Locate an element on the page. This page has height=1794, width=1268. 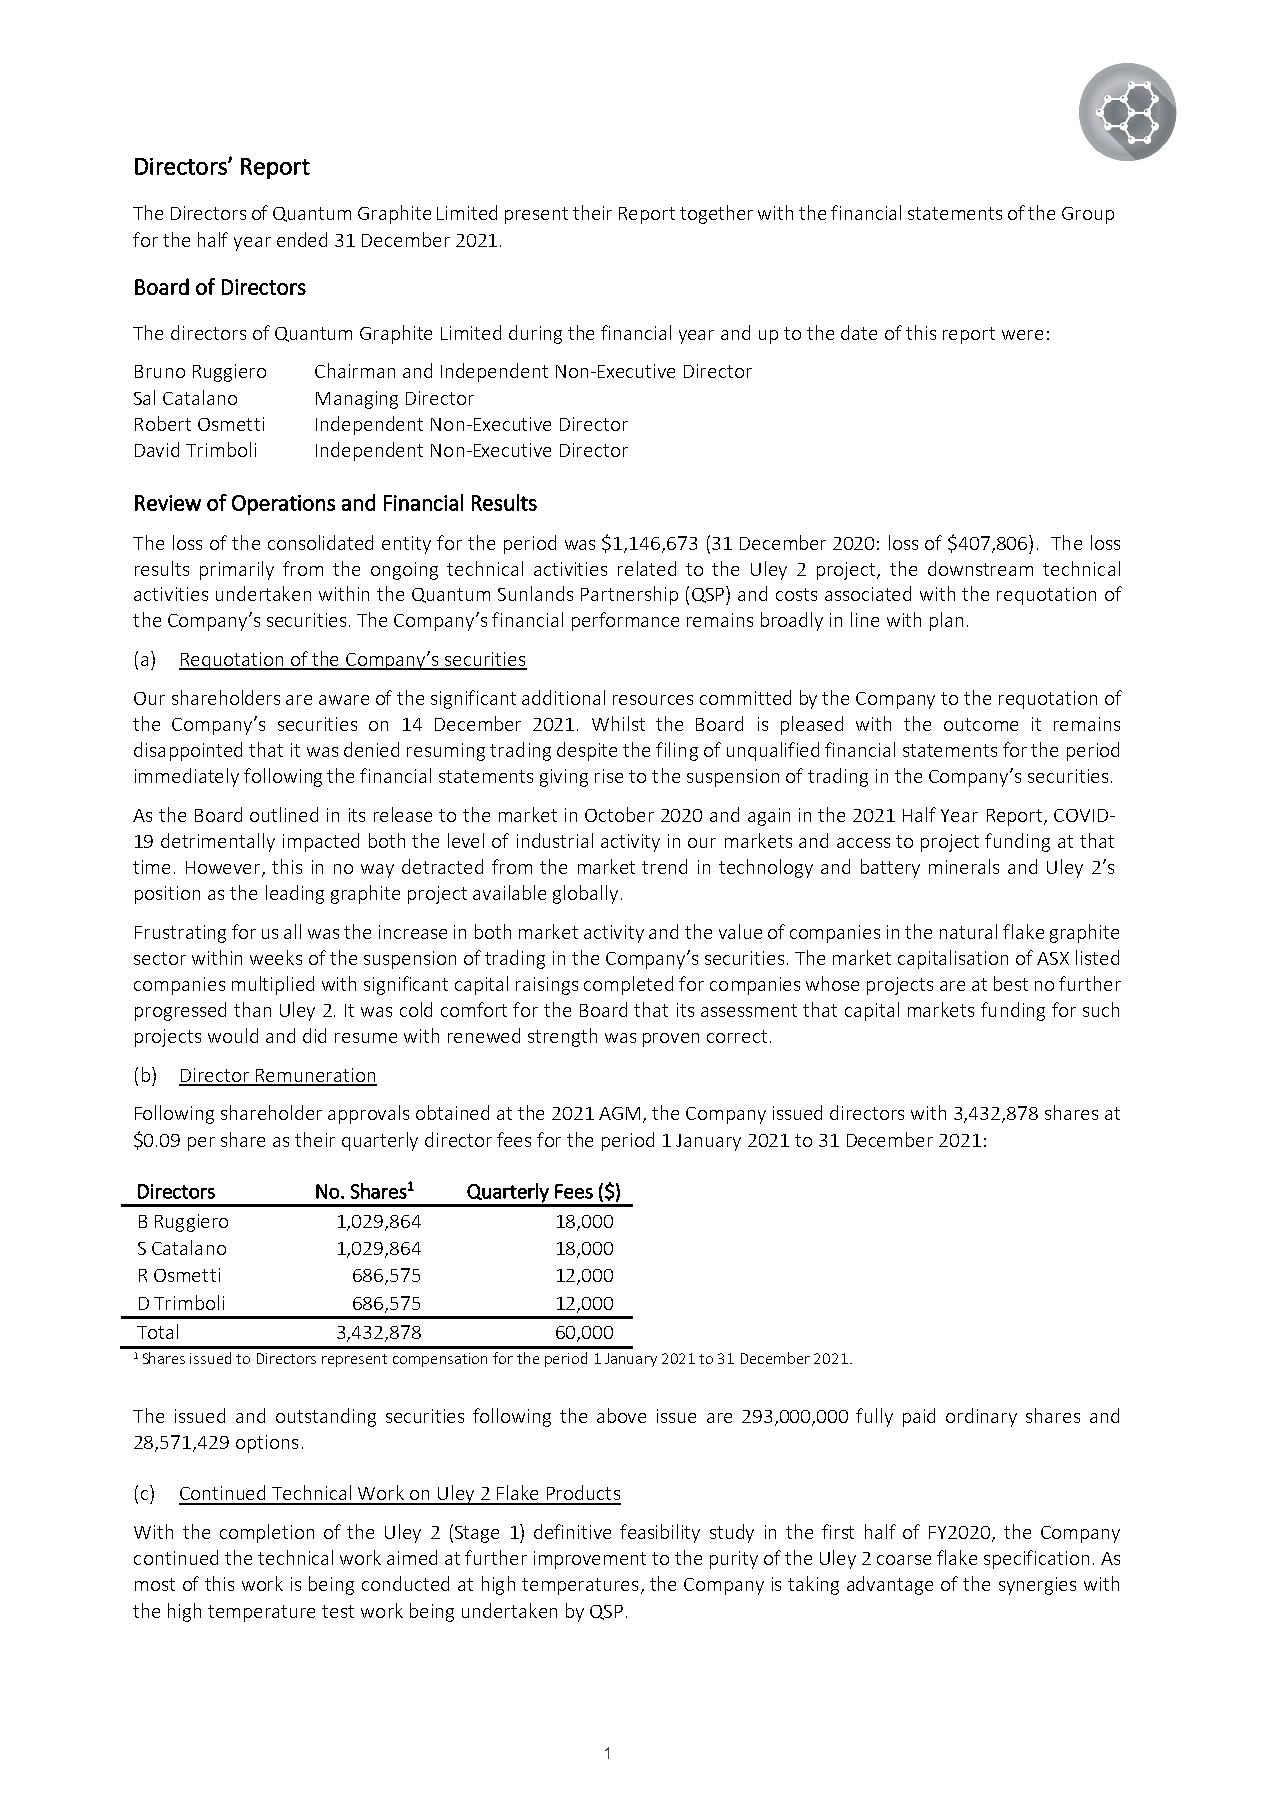
completion is located at coordinates (267, 1533).
